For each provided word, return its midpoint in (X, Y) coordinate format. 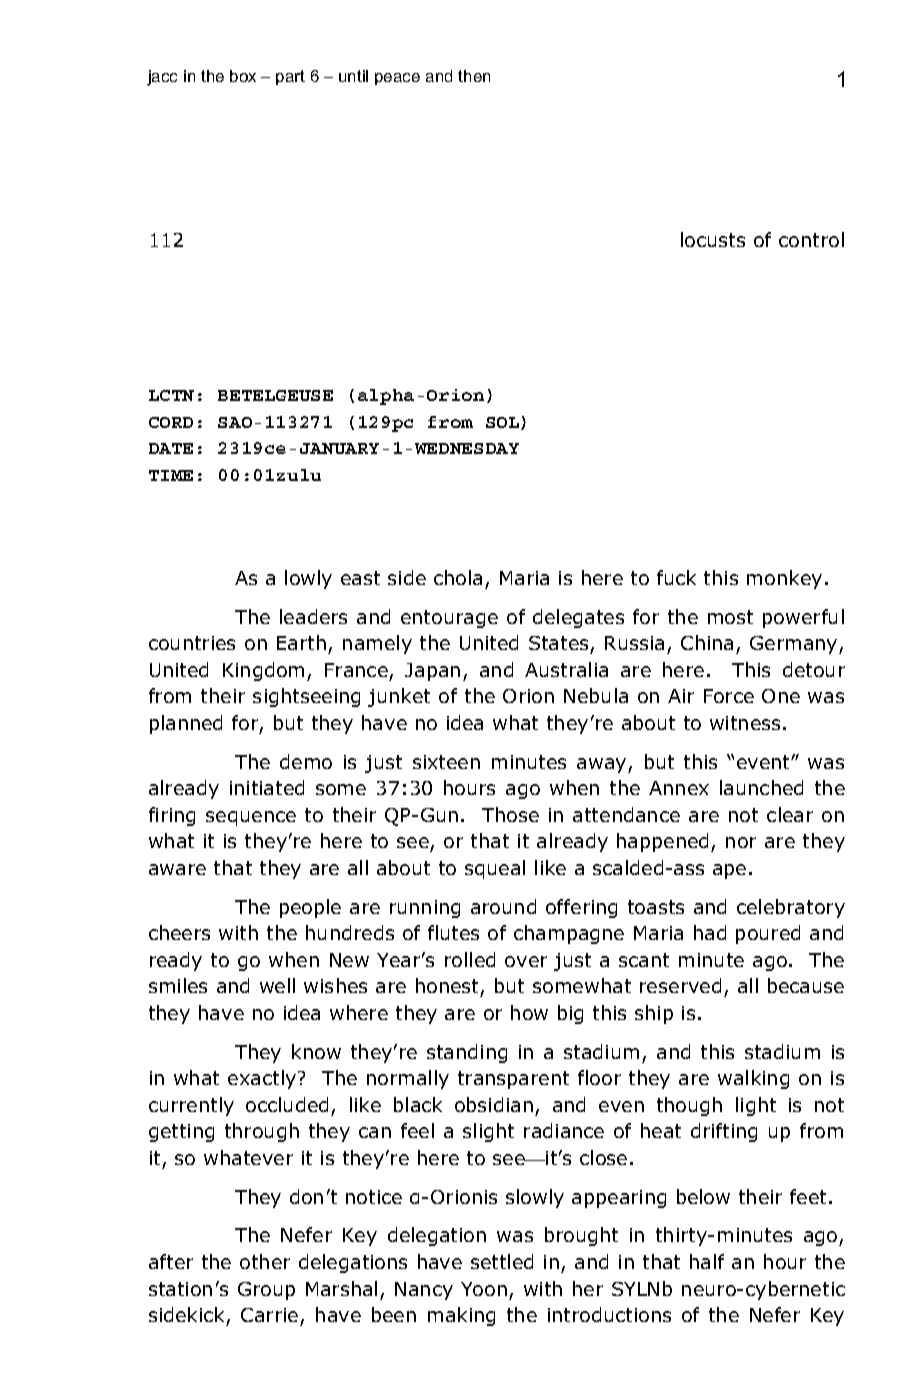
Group (266, 1291)
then (474, 76)
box (243, 76)
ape (729, 871)
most (730, 617)
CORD (171, 422)
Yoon (484, 1289)
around (503, 906)
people (310, 908)
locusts (713, 239)
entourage (449, 619)
